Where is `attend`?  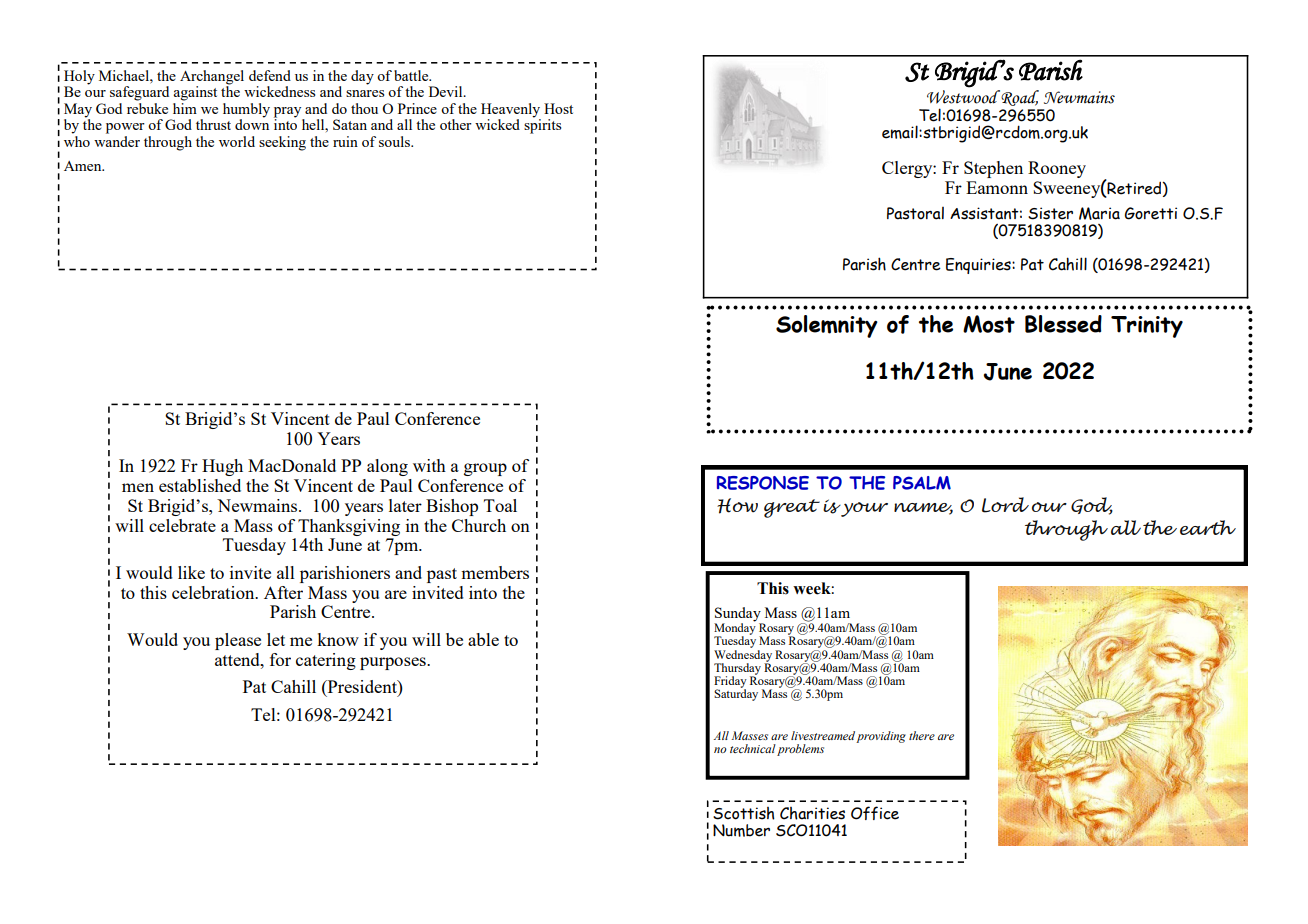
attend is located at coordinates (238, 659).
